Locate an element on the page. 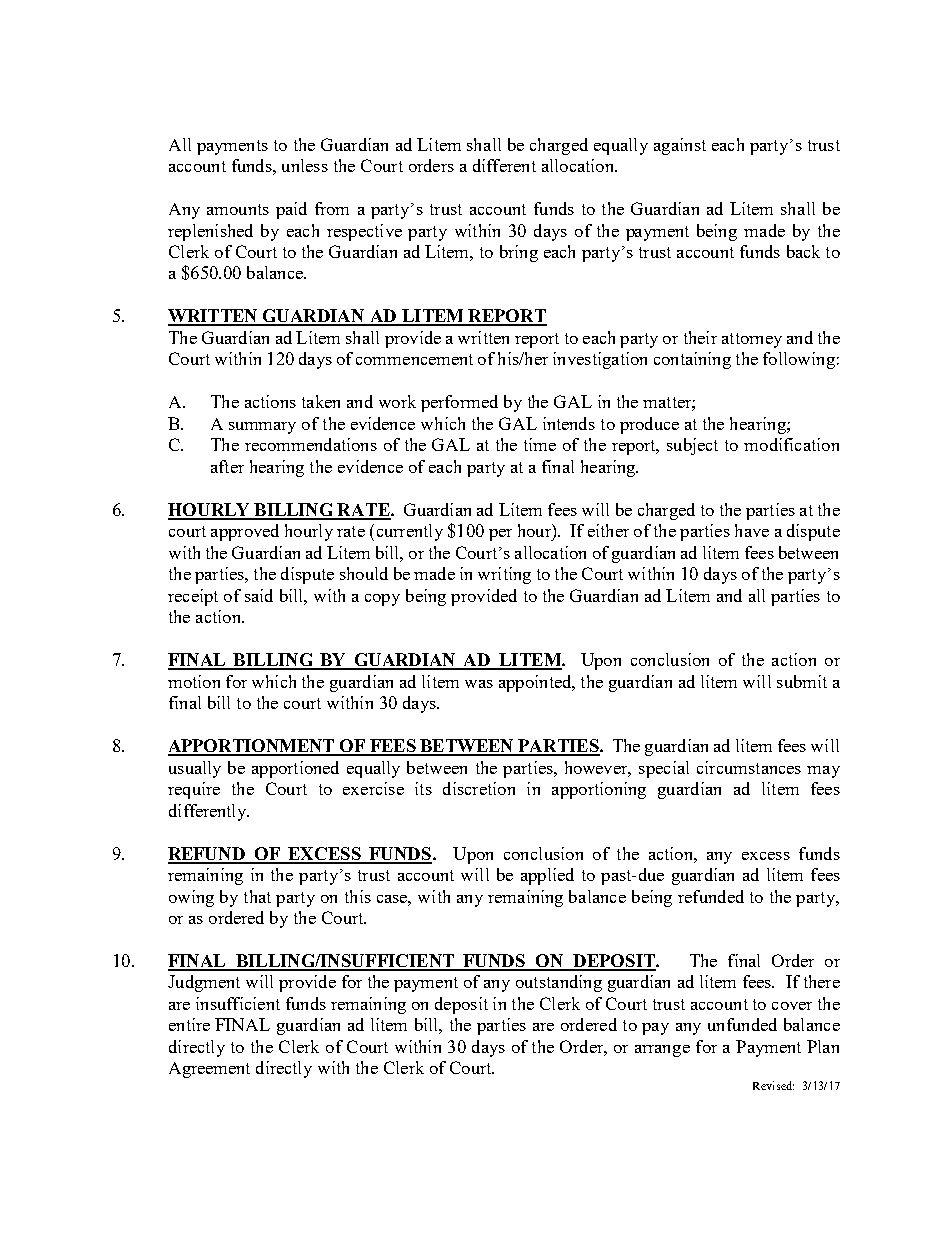  Agreement is located at coordinates (209, 1070).
